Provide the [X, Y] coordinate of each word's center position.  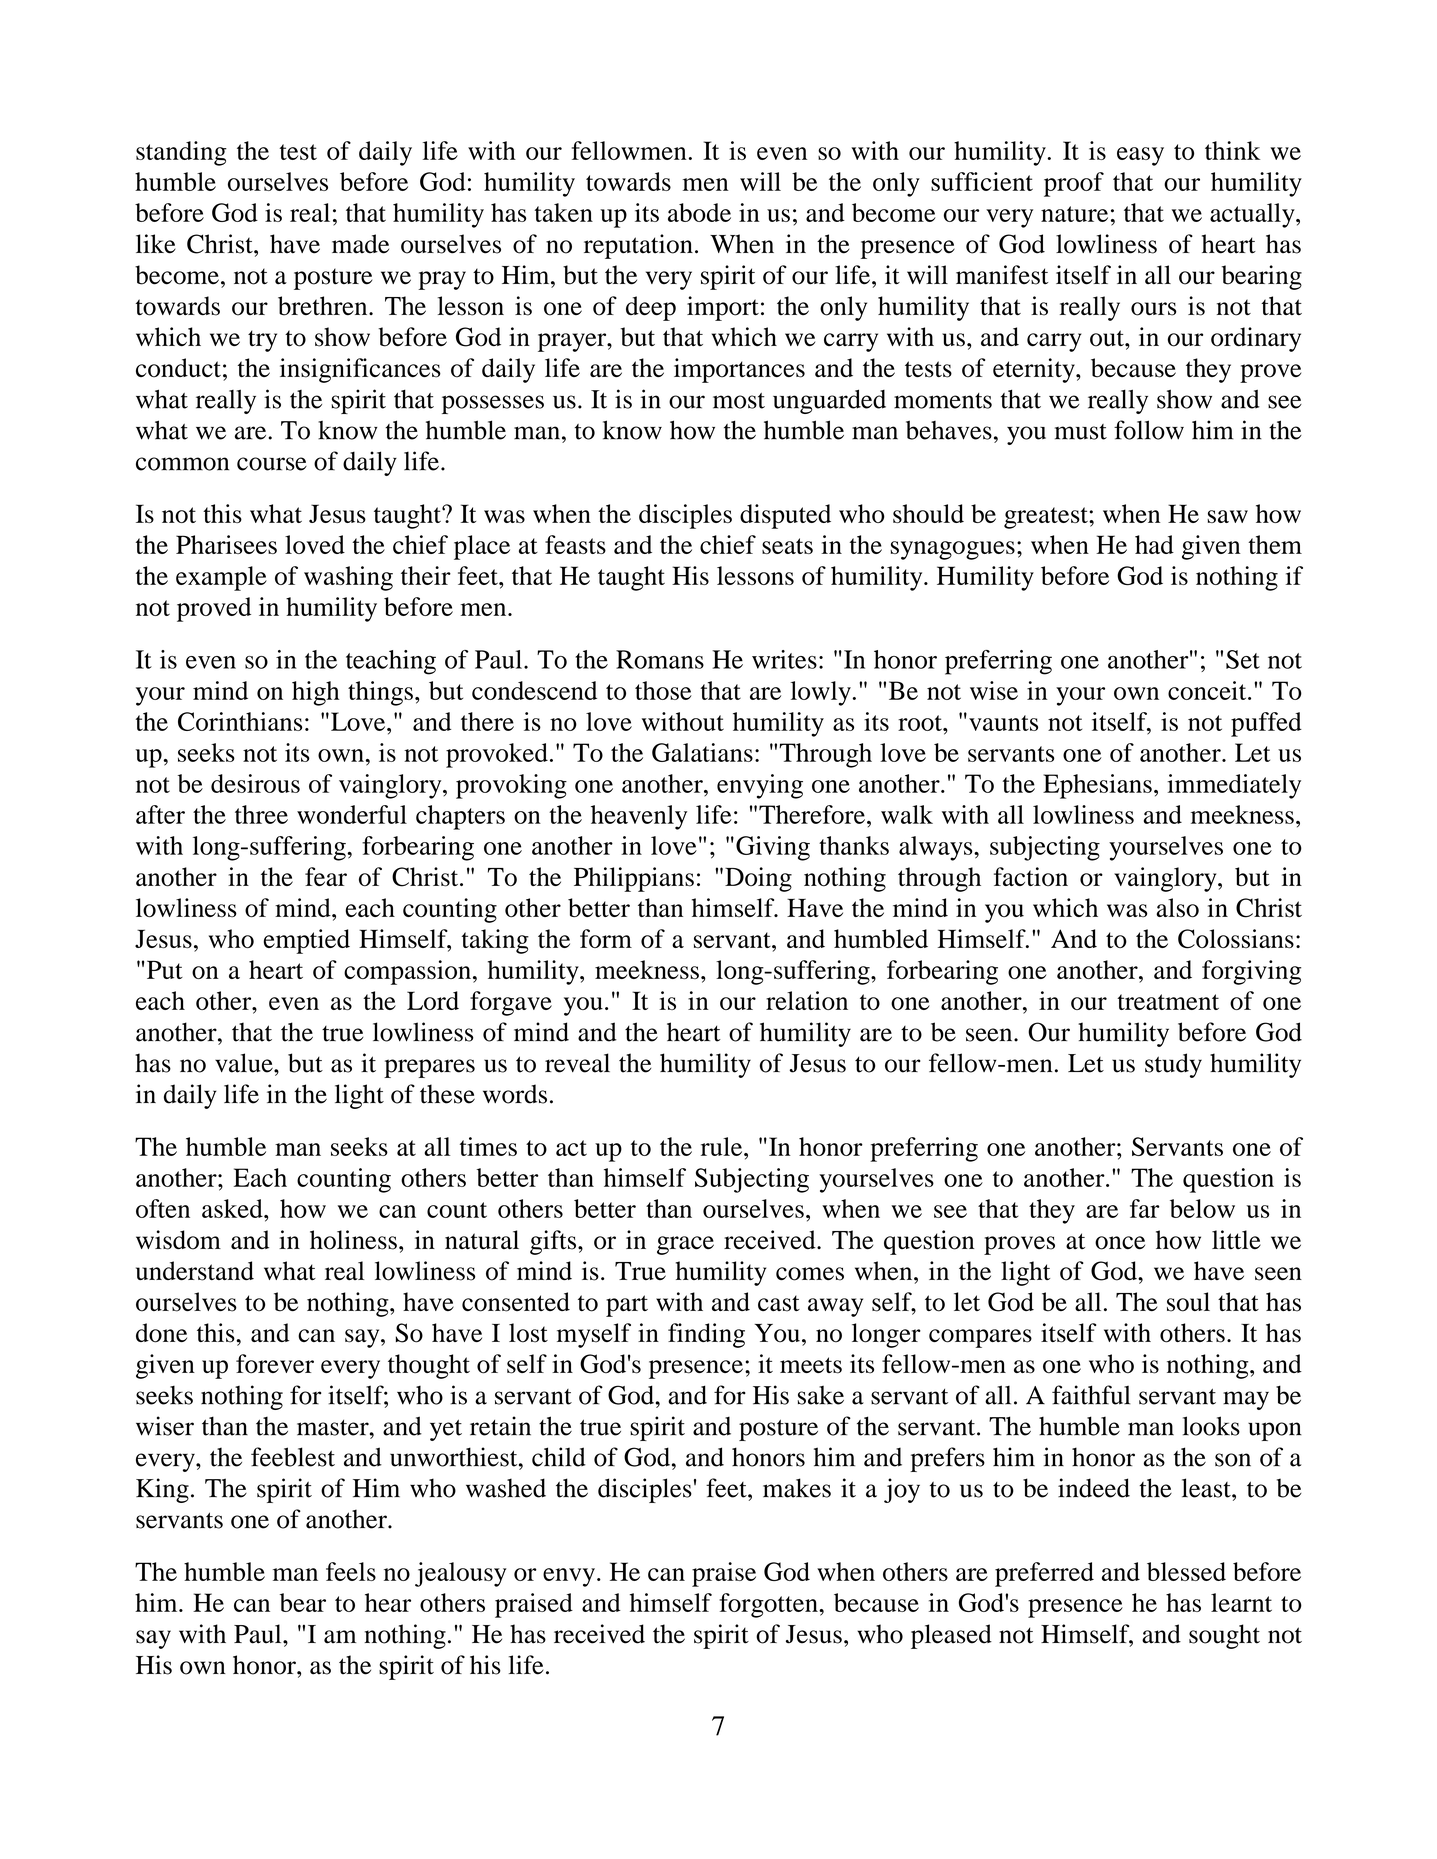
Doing [758, 879]
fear [326, 876]
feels [351, 1571]
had [1154, 544]
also [1177, 908]
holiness [353, 1240]
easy [1140, 156]
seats [787, 546]
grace [685, 1245]
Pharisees [226, 544]
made [360, 244]
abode [699, 212]
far [1145, 1208]
